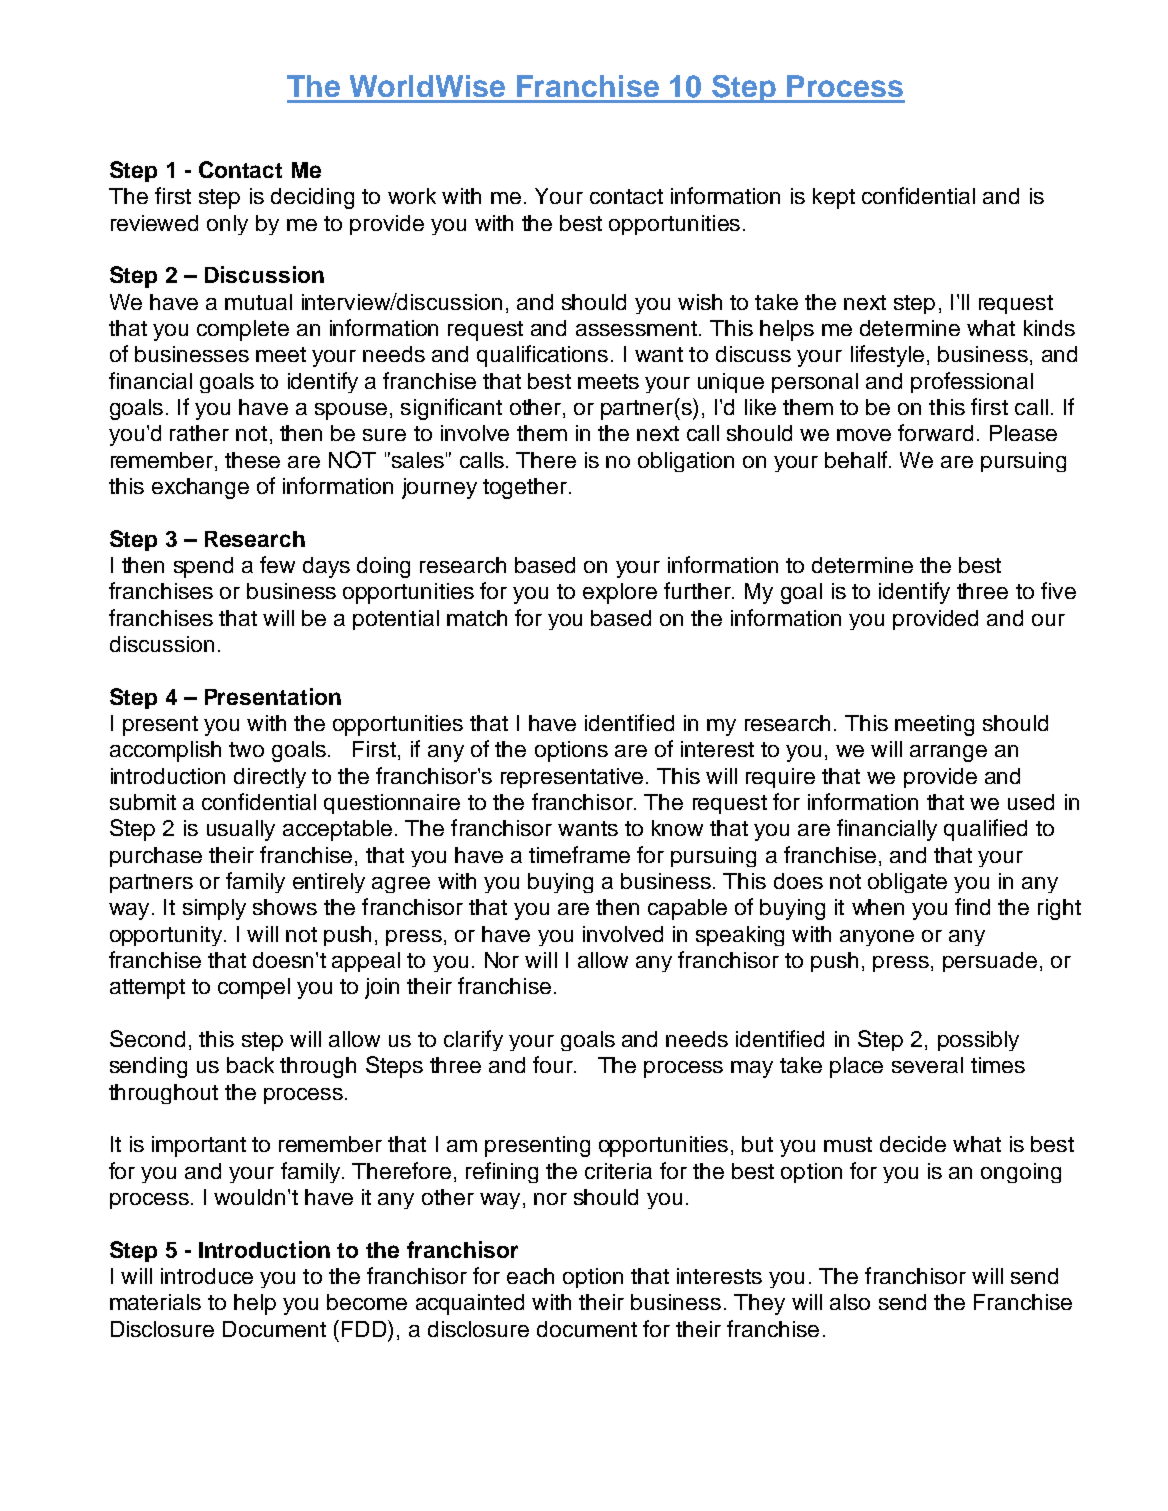 The height and width of the screenshot is (1511, 1168). I want to click on also, so click(850, 1302).
